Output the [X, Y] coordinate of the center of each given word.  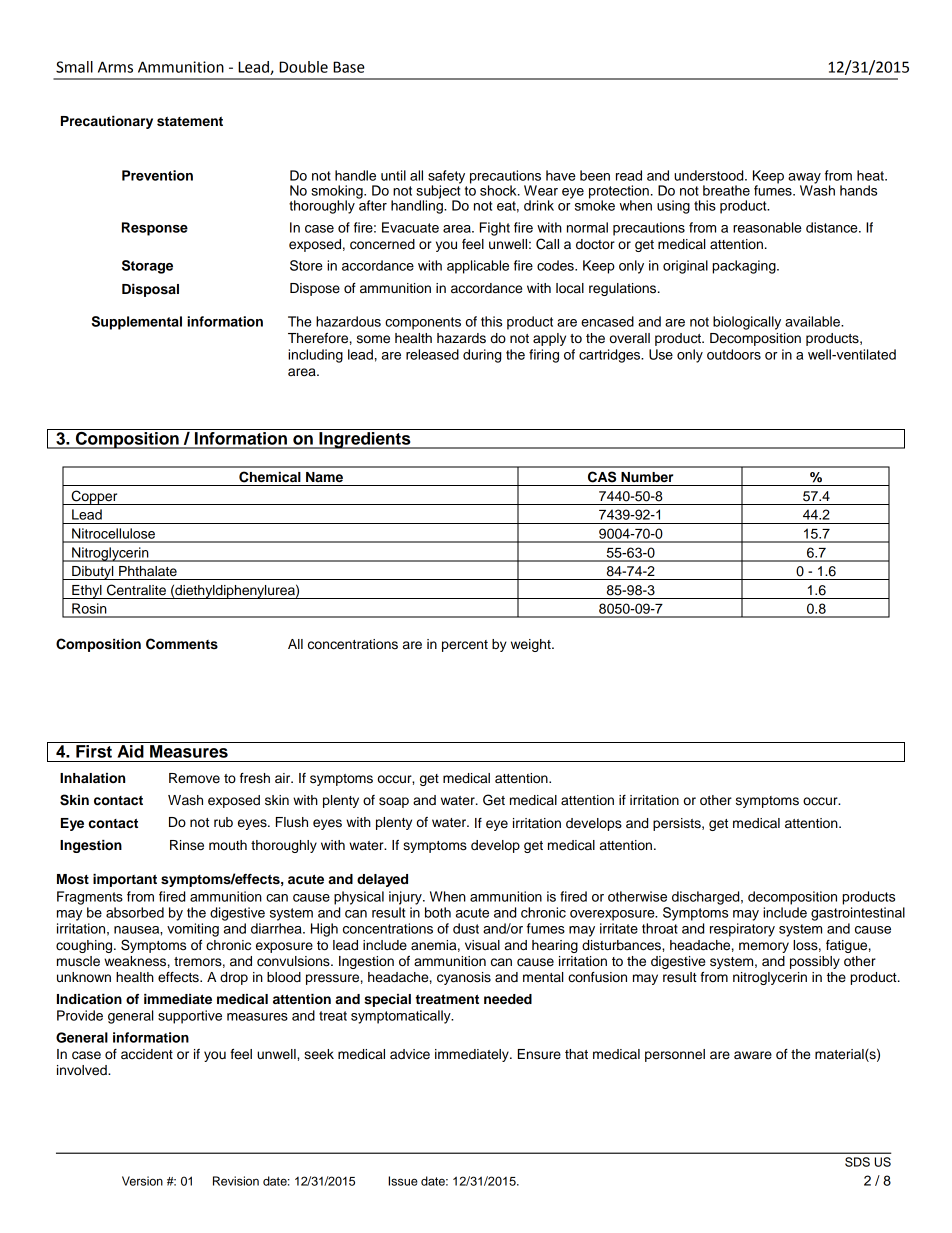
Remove [194, 778]
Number [647, 477]
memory [764, 947]
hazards [461, 338]
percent [465, 646]
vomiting [193, 930]
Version [142, 1181]
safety [446, 178]
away [804, 179]
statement [190, 122]
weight [532, 645]
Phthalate [148, 571]
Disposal [150, 290]
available [813, 321]
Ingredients [365, 440]
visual [482, 945]
